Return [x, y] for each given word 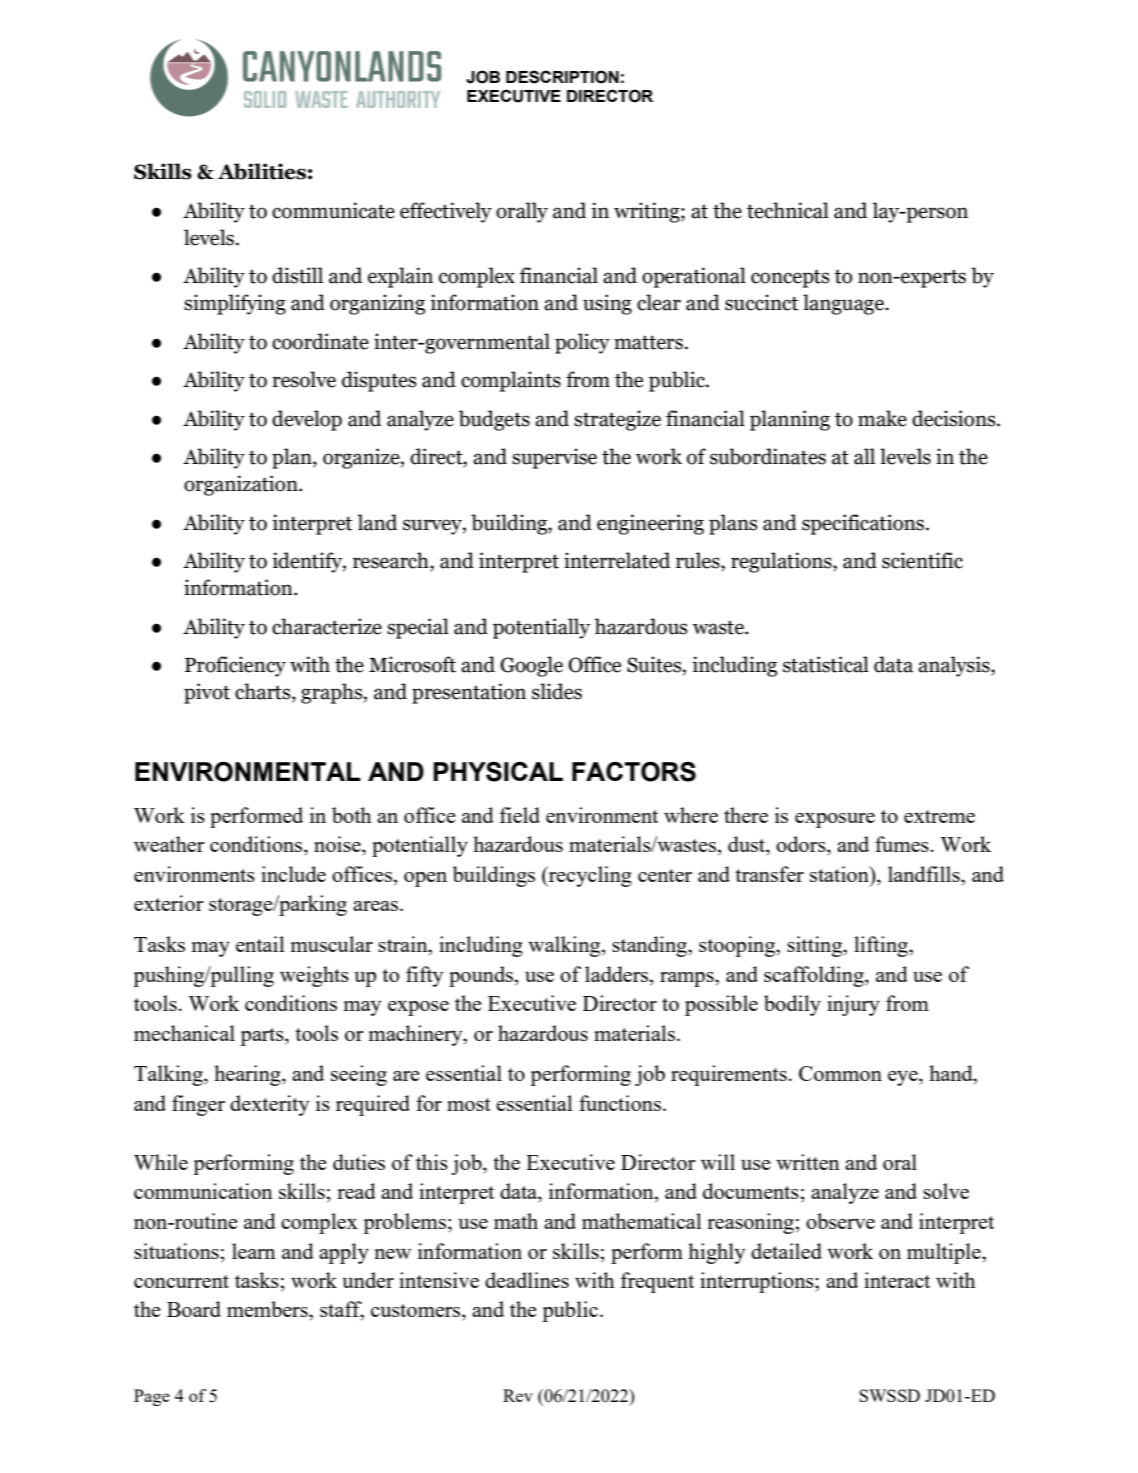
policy [582, 343]
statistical [826, 664]
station [840, 874]
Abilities [262, 171]
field [520, 815]
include [293, 874]
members [268, 1309]
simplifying [235, 304]
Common [840, 1073]
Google [531, 666]
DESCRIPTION [562, 77]
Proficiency [235, 666]
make [882, 418]
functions [620, 1103]
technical [788, 210]
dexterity [269, 1105]
